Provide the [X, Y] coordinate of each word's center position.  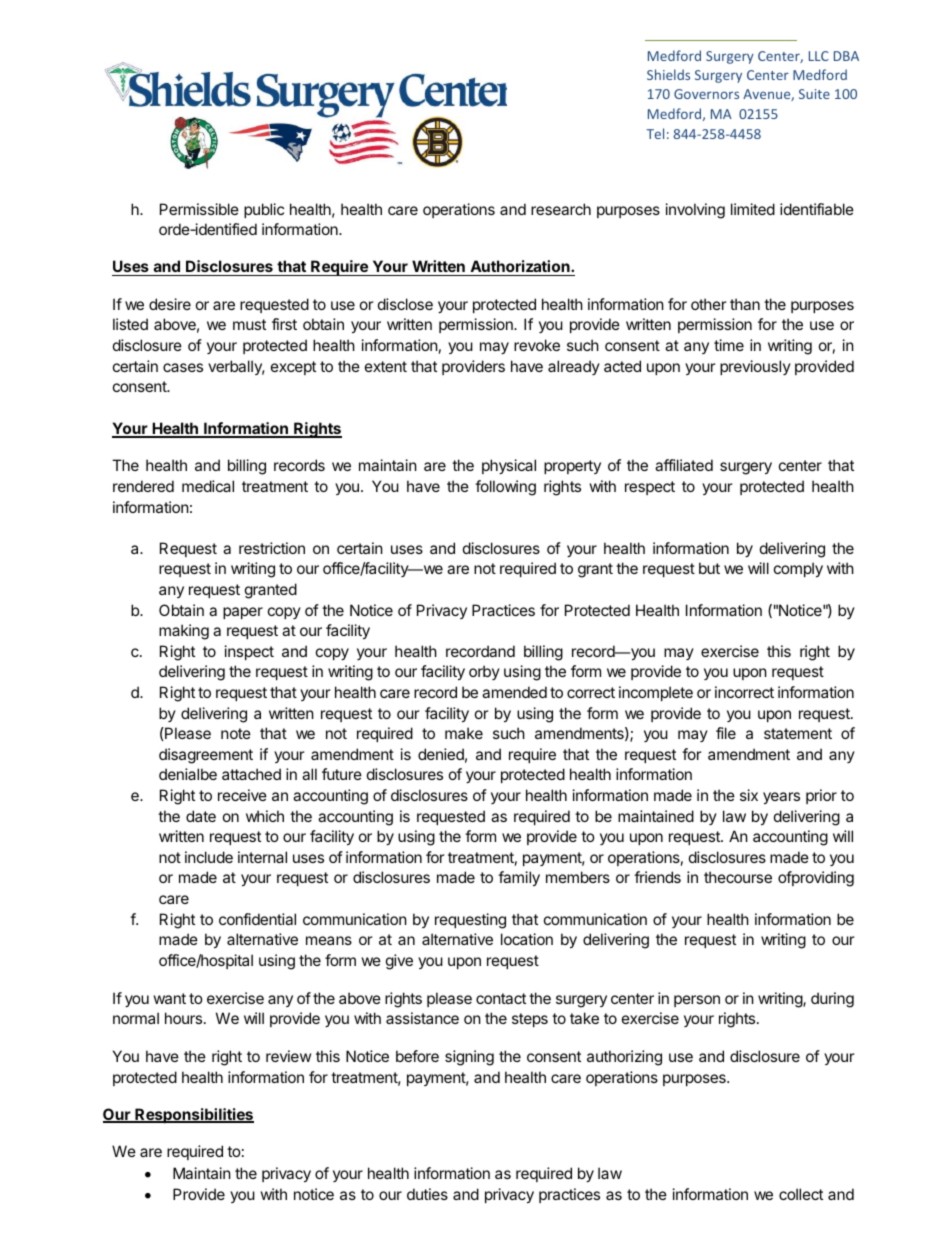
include [209, 857]
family [519, 878]
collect [801, 1194]
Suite [814, 94]
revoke [537, 345]
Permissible [199, 209]
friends [657, 877]
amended [514, 692]
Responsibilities [193, 1115]
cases [183, 367]
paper [243, 613]
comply [798, 569]
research [561, 209]
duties [427, 1194]
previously [755, 367]
